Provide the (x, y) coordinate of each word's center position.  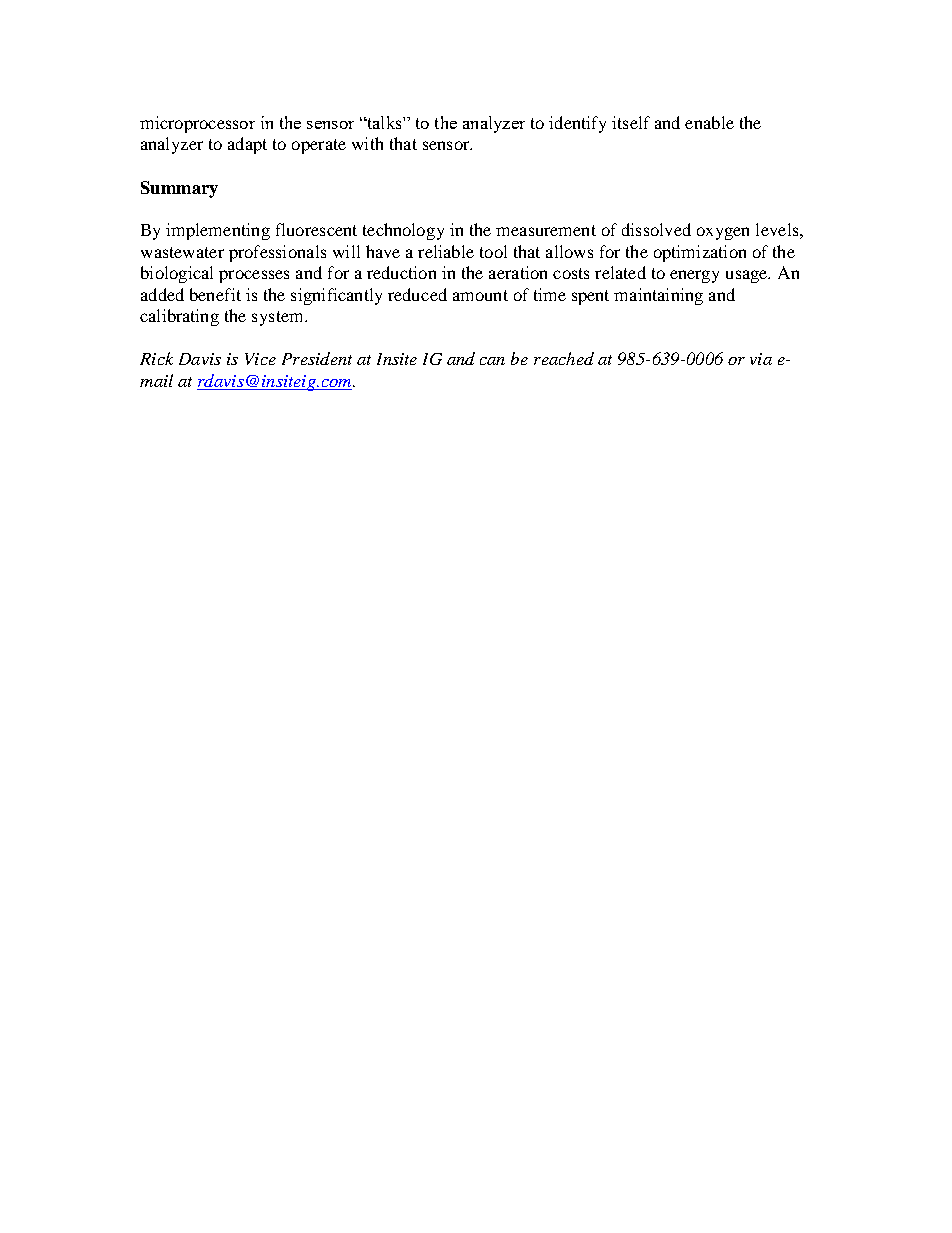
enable (709, 122)
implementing (218, 231)
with (367, 143)
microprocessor (197, 124)
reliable (446, 251)
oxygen (723, 233)
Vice (260, 359)
